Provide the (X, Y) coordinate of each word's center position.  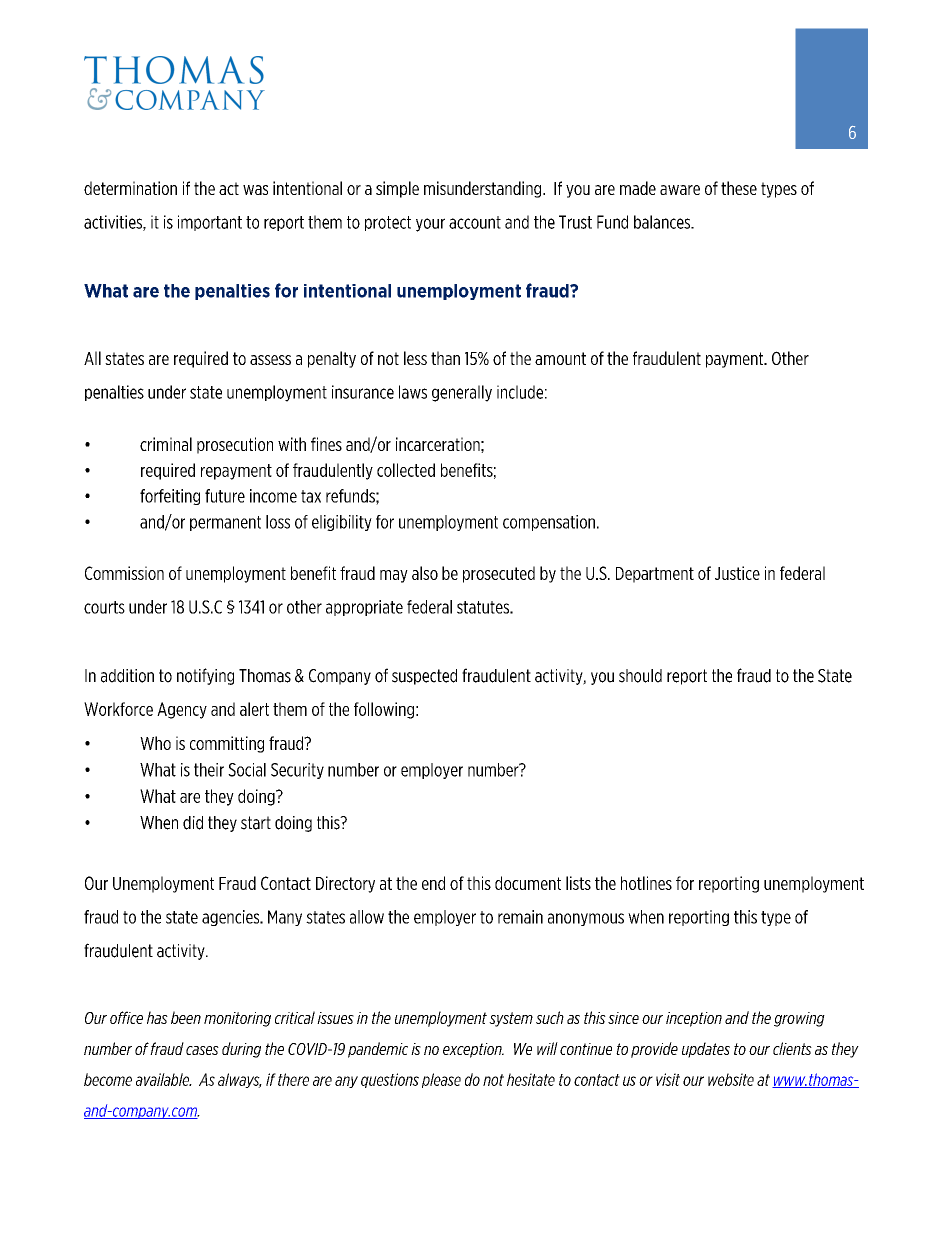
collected (406, 470)
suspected (424, 677)
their (209, 770)
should (640, 676)
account (475, 222)
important (210, 223)
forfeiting (170, 497)
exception (473, 1050)
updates (706, 1050)
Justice (737, 573)
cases (202, 1050)
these (739, 188)
